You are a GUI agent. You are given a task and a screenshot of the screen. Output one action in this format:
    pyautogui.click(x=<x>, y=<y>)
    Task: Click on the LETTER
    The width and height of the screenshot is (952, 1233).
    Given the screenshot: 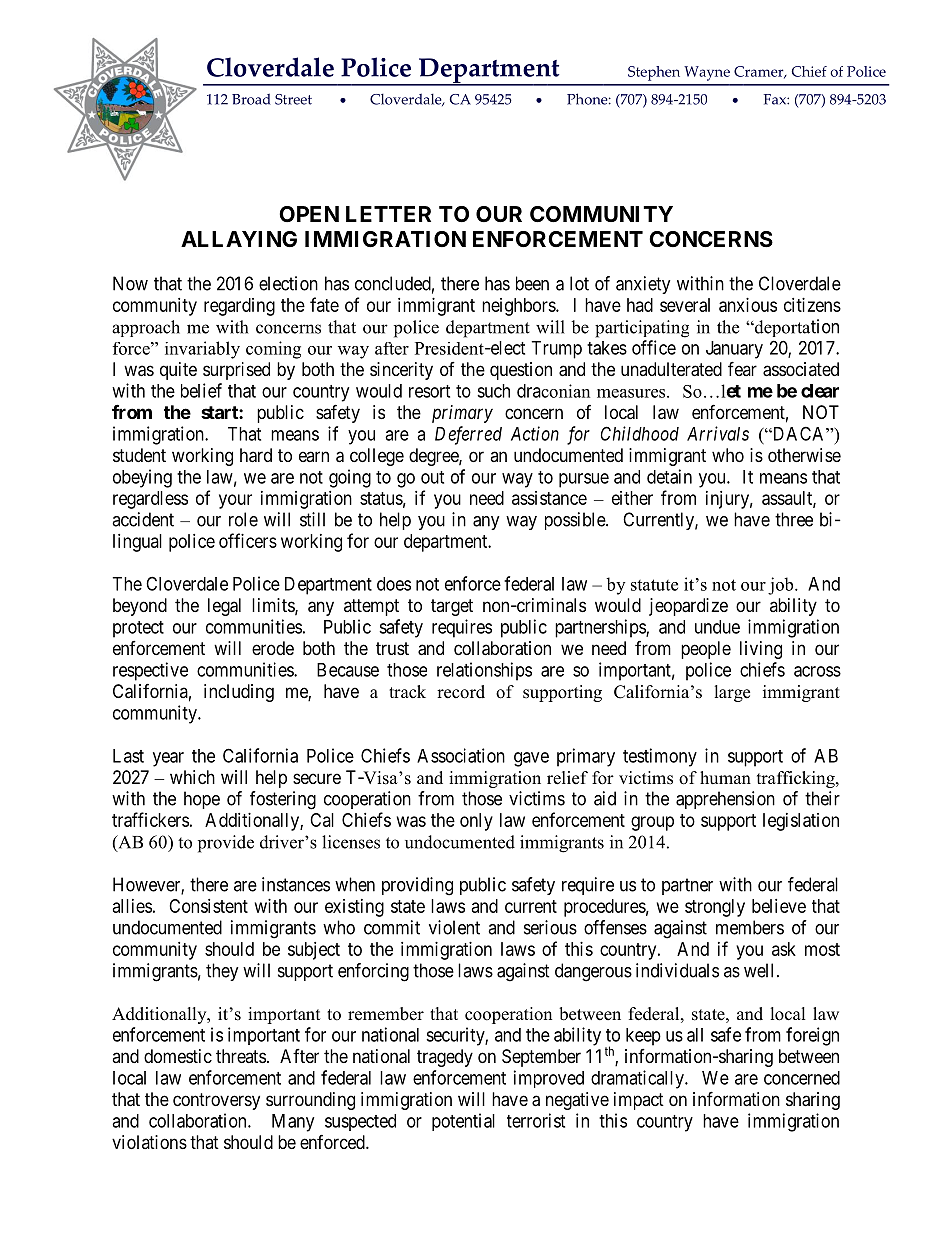 What is the action you would take?
    pyautogui.click(x=388, y=214)
